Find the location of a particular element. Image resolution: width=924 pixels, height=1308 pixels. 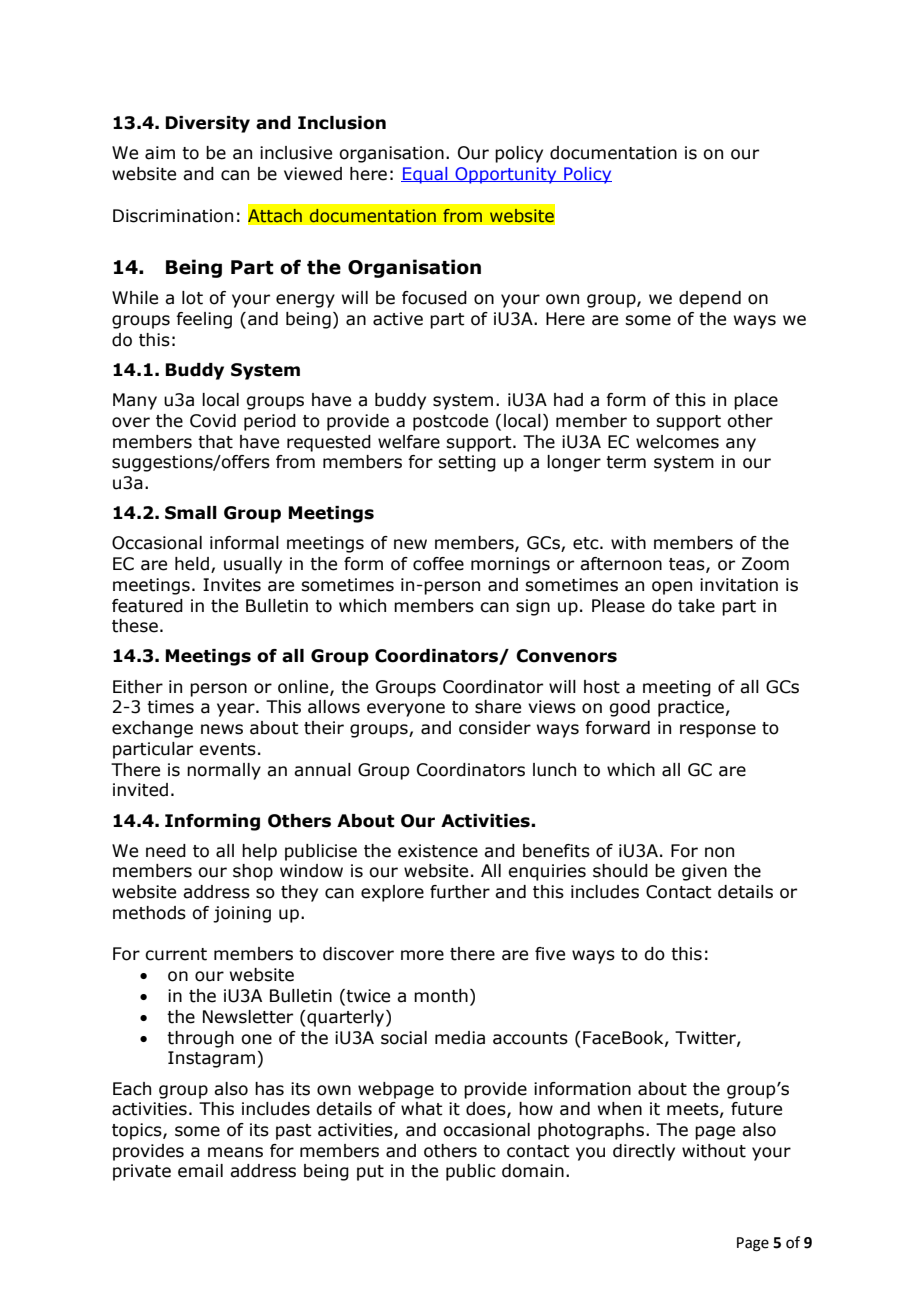

postcode is located at coordinates (450, 422).
